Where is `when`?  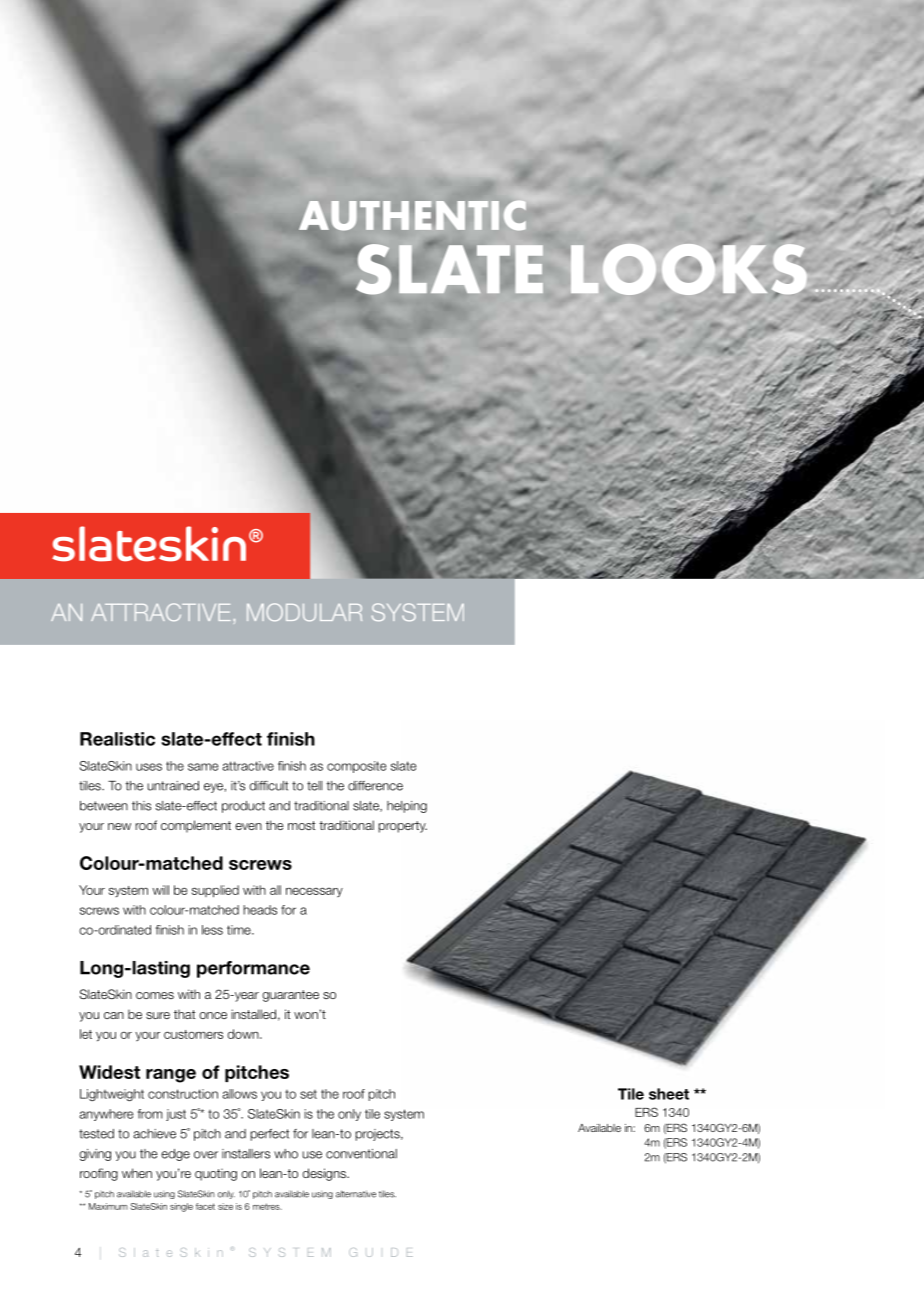
when is located at coordinates (137, 1173).
